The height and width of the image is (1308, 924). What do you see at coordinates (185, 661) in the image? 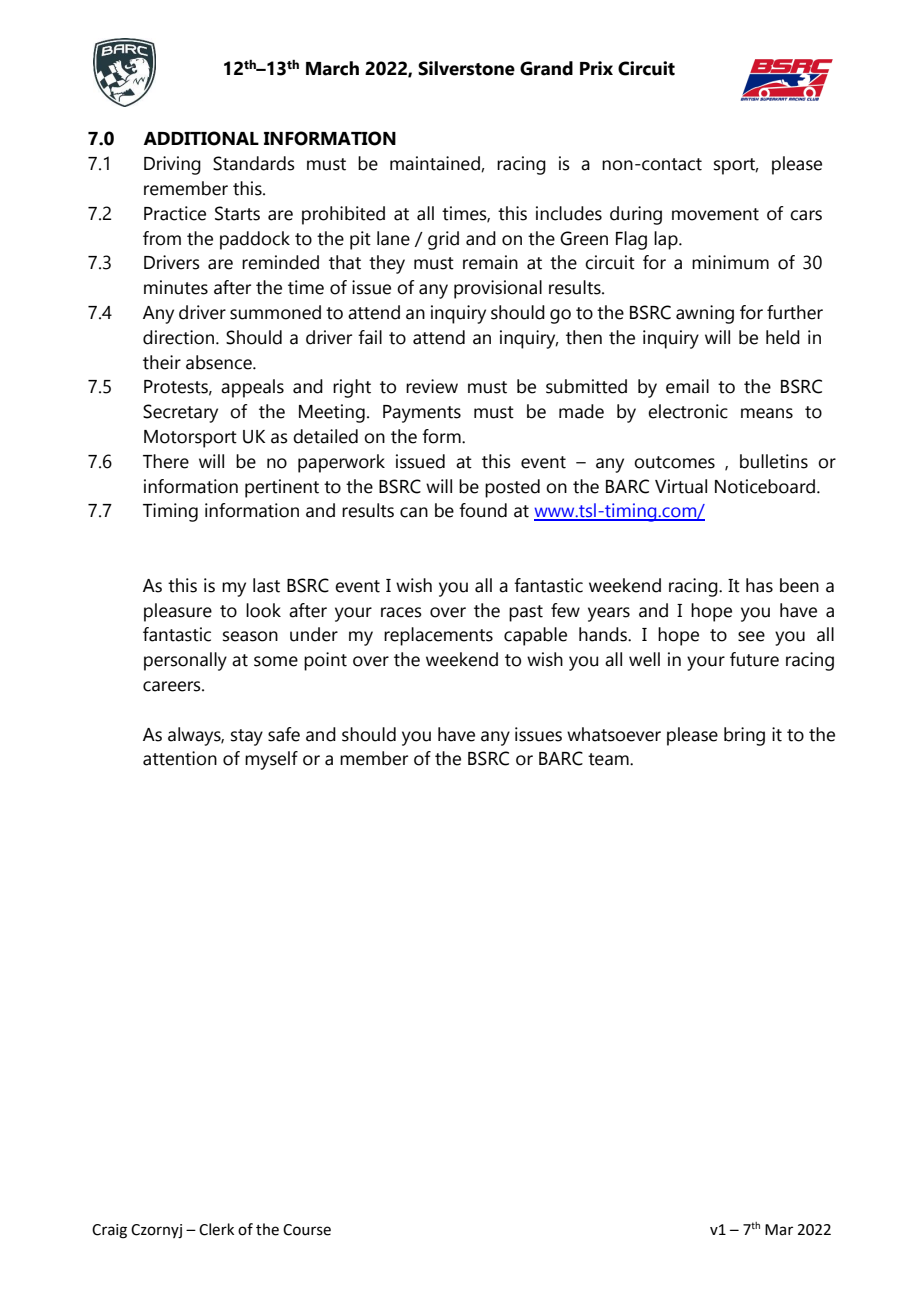
I see `personally` at bounding box center [185, 661].
